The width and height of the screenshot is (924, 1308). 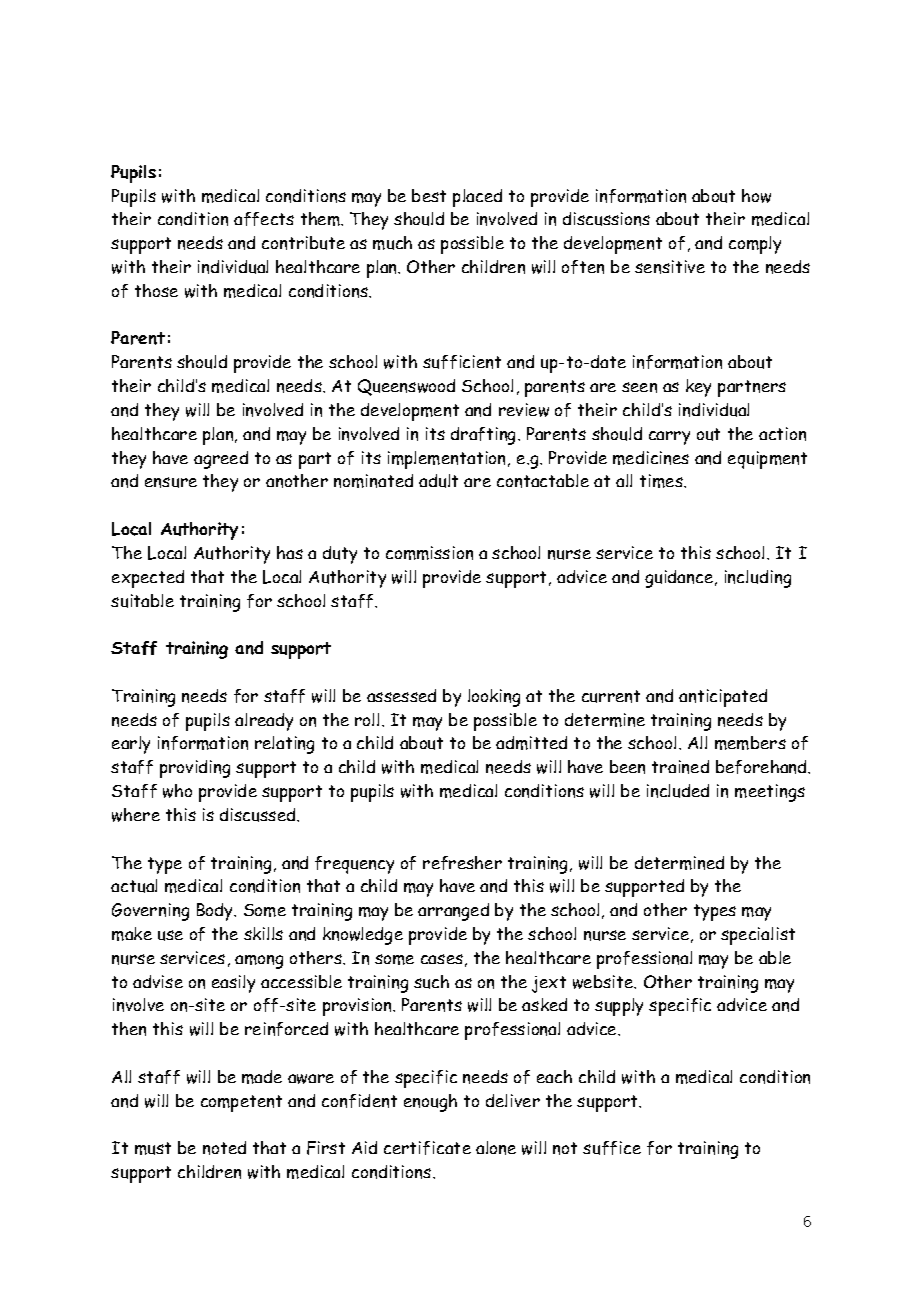 I want to click on enough, so click(x=430, y=1103).
